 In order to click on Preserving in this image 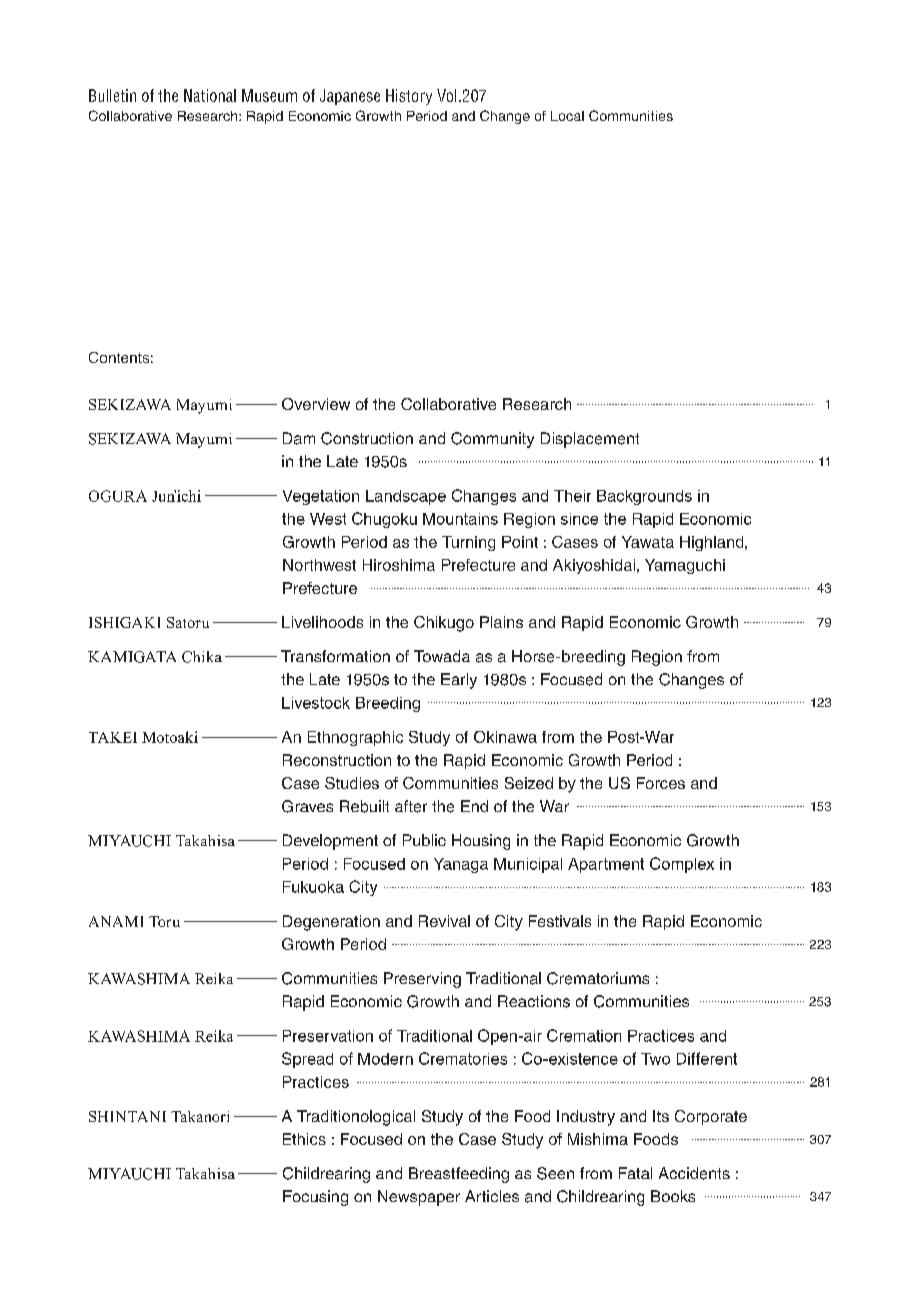, I will do `click(422, 980)`.
